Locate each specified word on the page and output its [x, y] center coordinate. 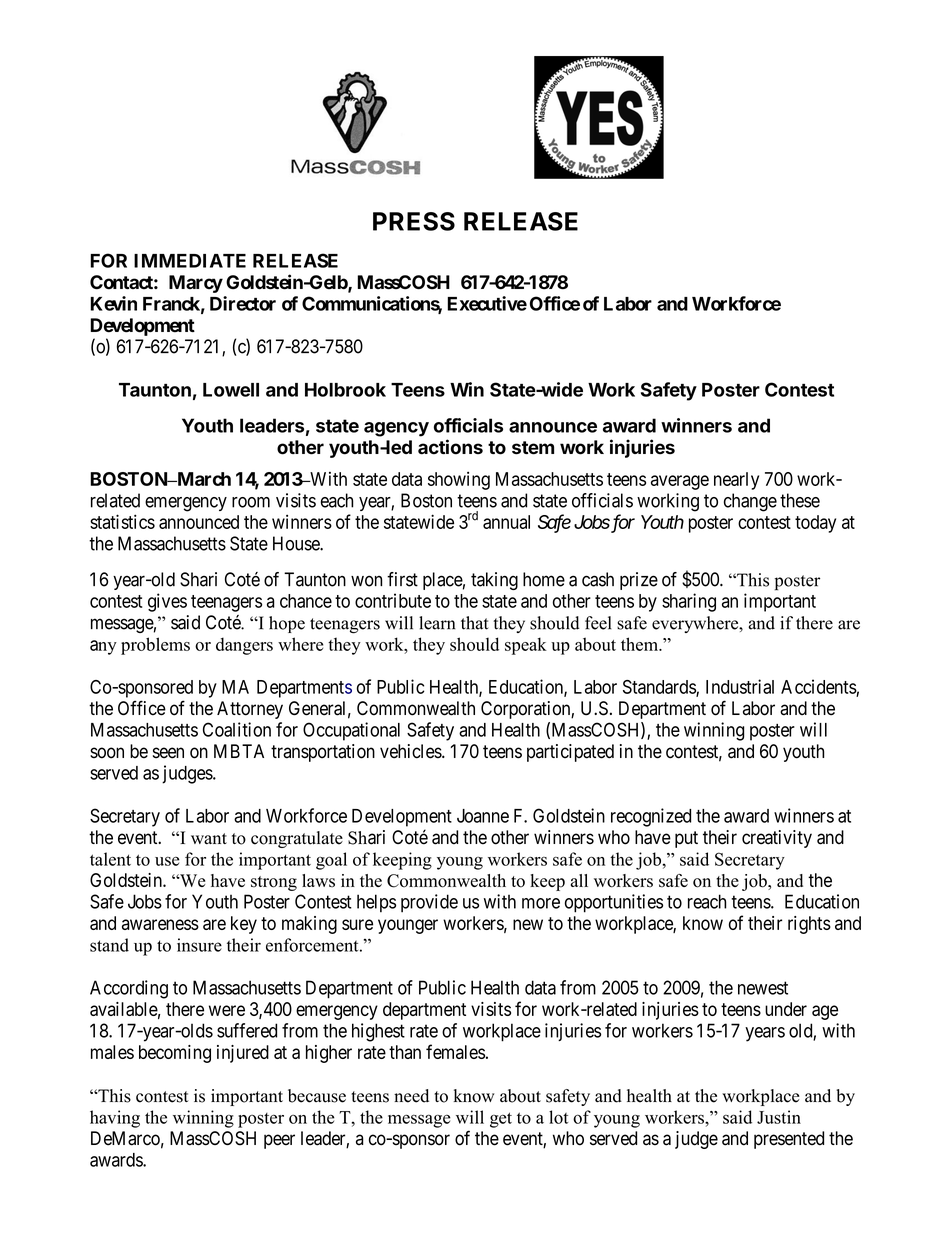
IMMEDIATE [190, 261]
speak [526, 646]
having [115, 1119]
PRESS [414, 221]
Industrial [740, 686]
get [501, 1120]
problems [155, 646]
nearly [736, 481]
